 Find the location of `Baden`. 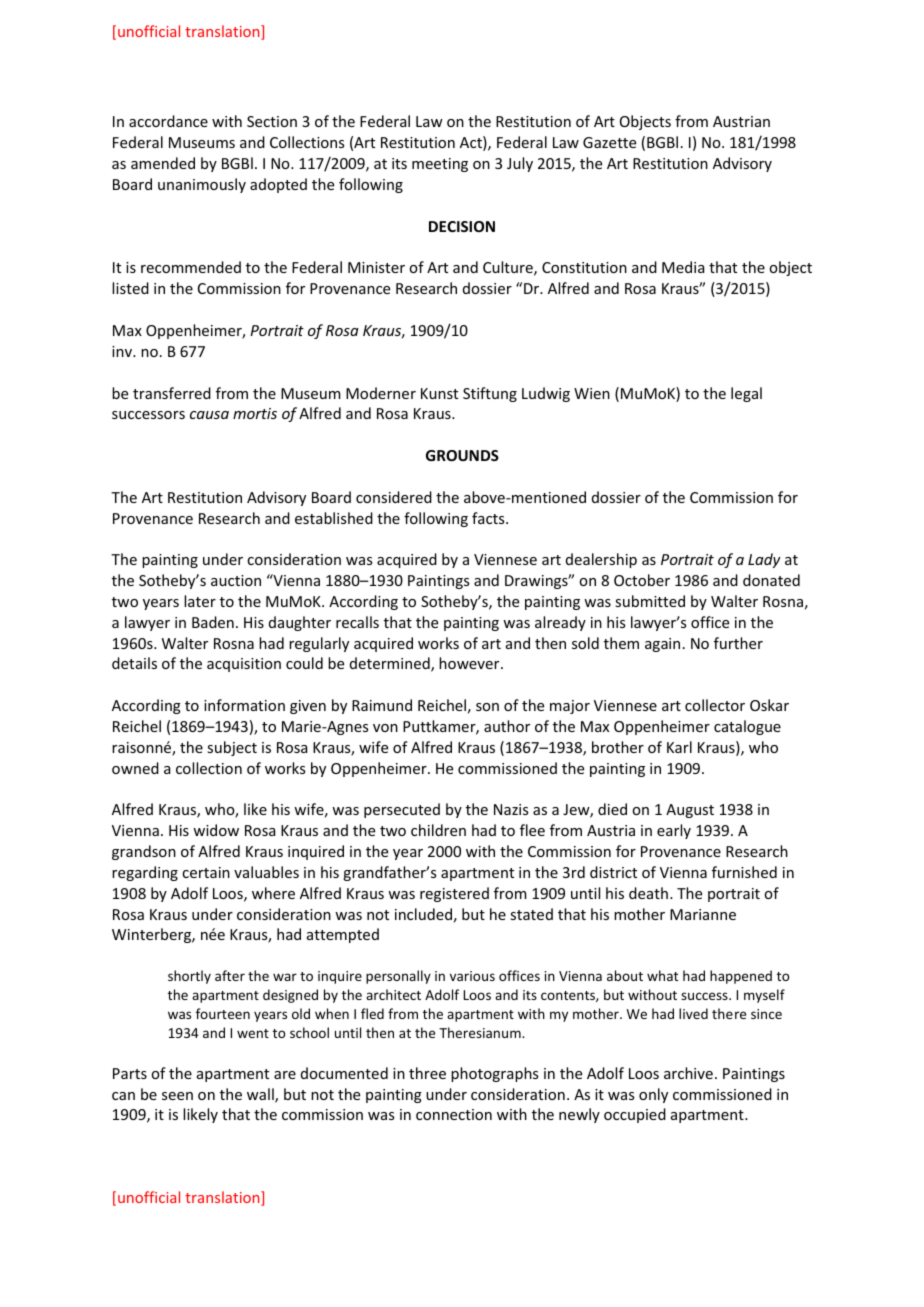

Baden is located at coordinates (213, 622).
